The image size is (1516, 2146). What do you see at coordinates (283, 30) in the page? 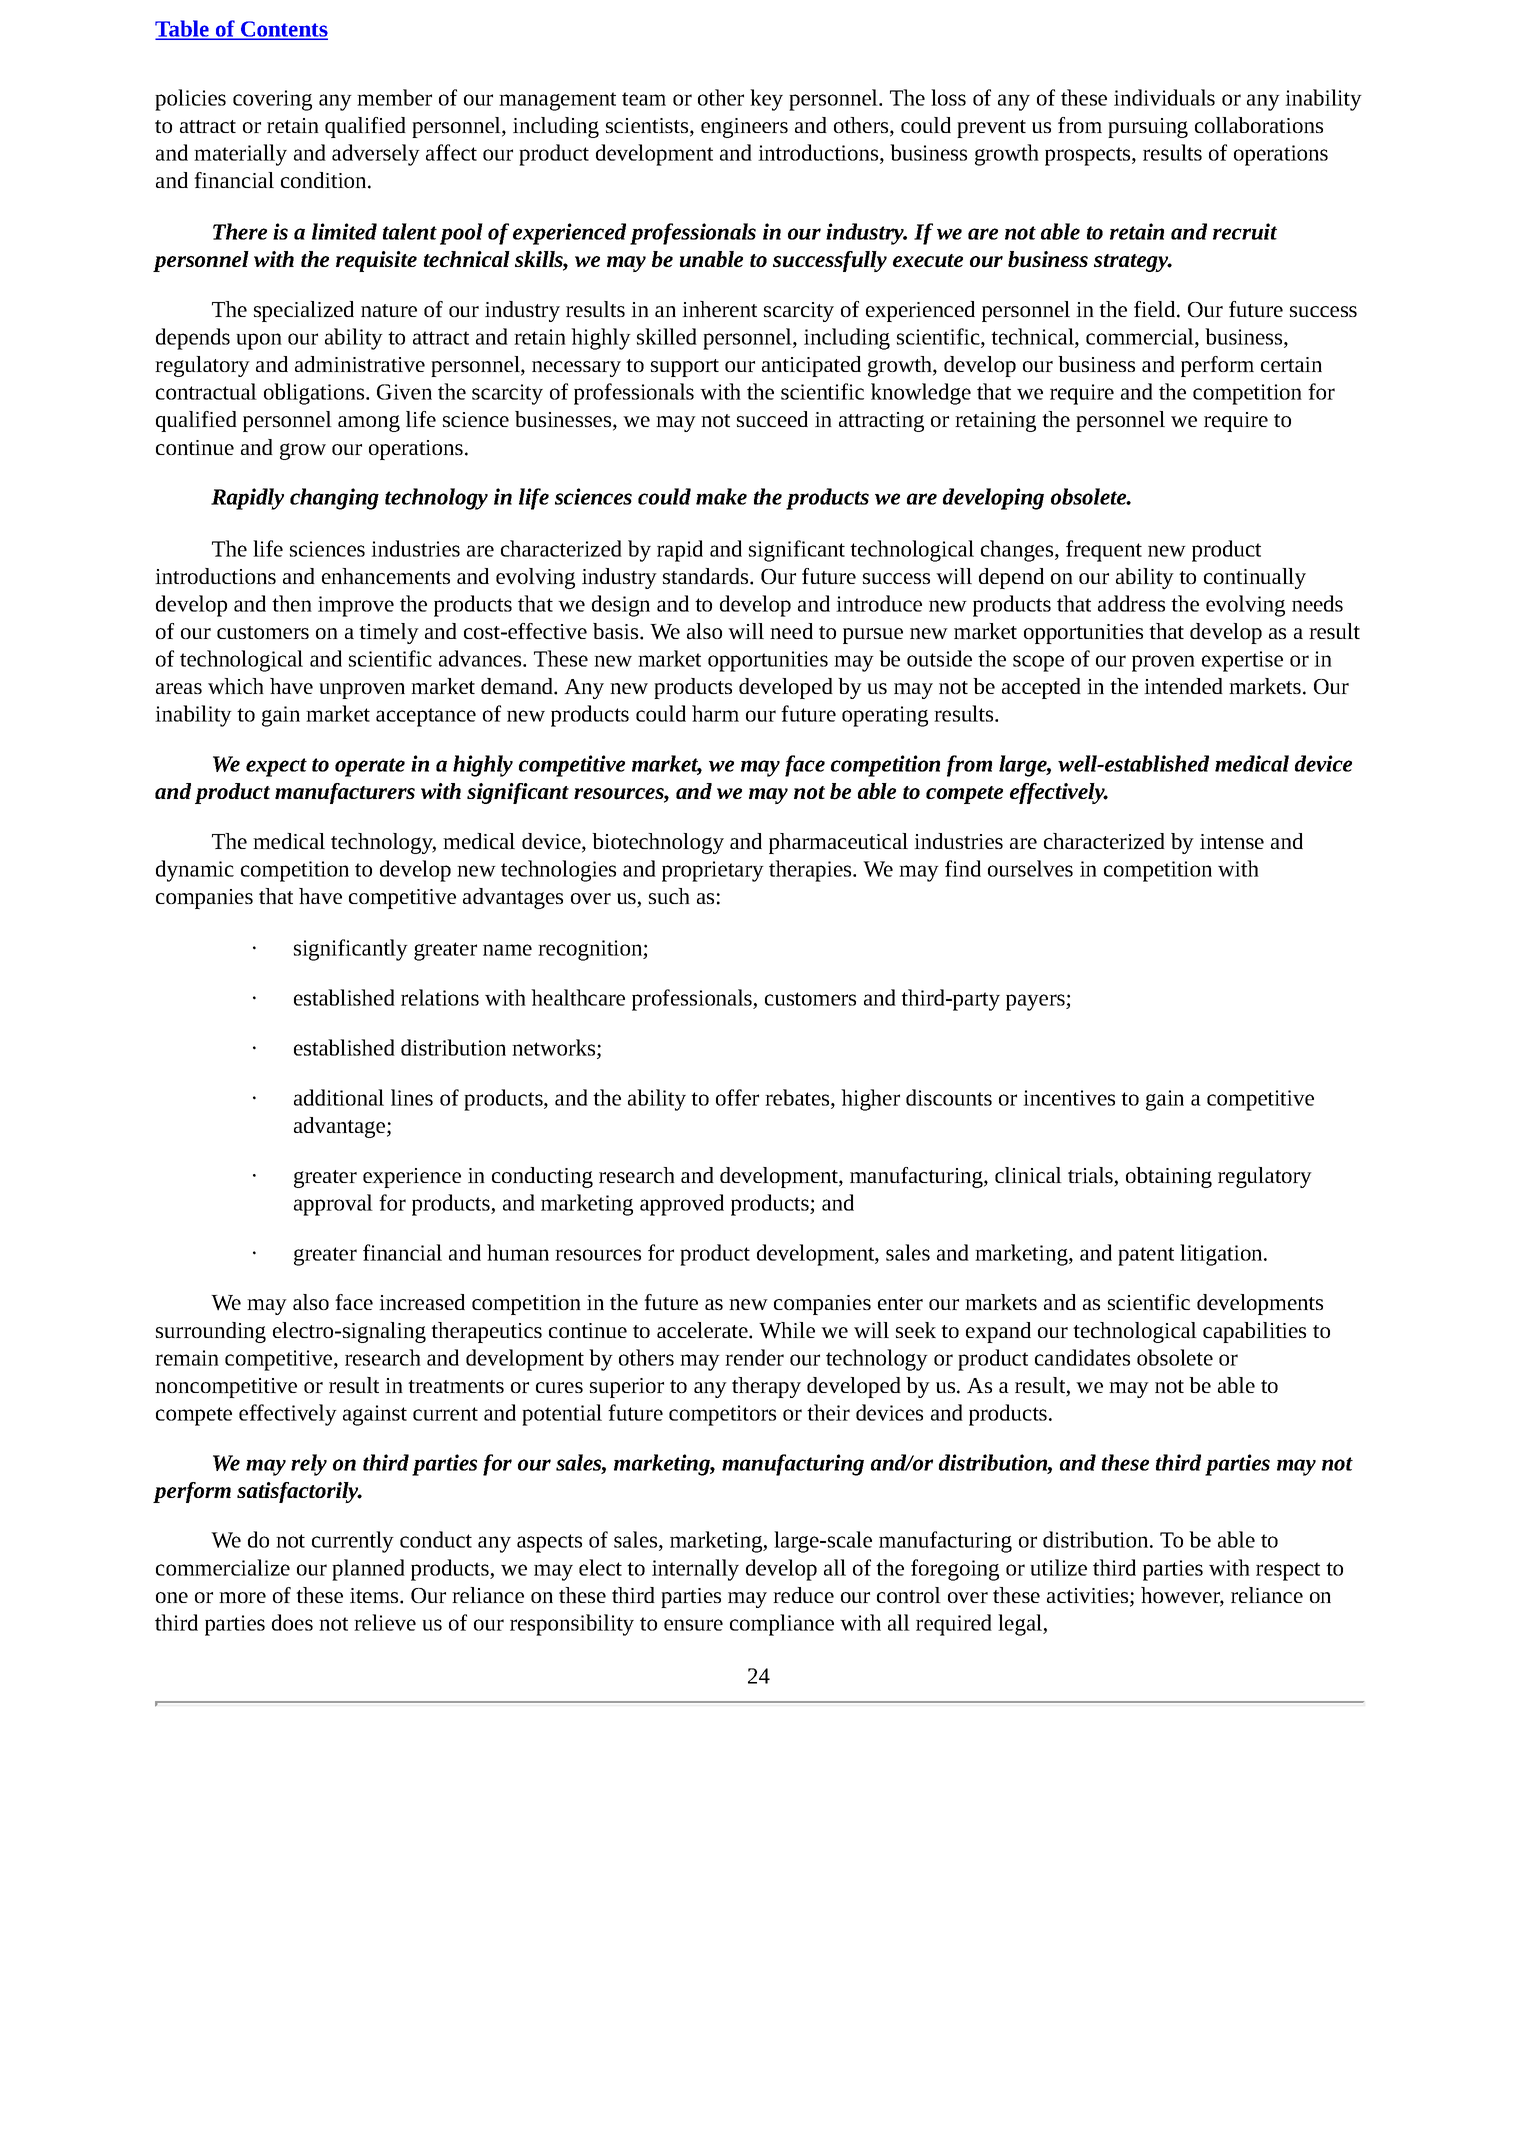
I see `Contents` at bounding box center [283, 30].
